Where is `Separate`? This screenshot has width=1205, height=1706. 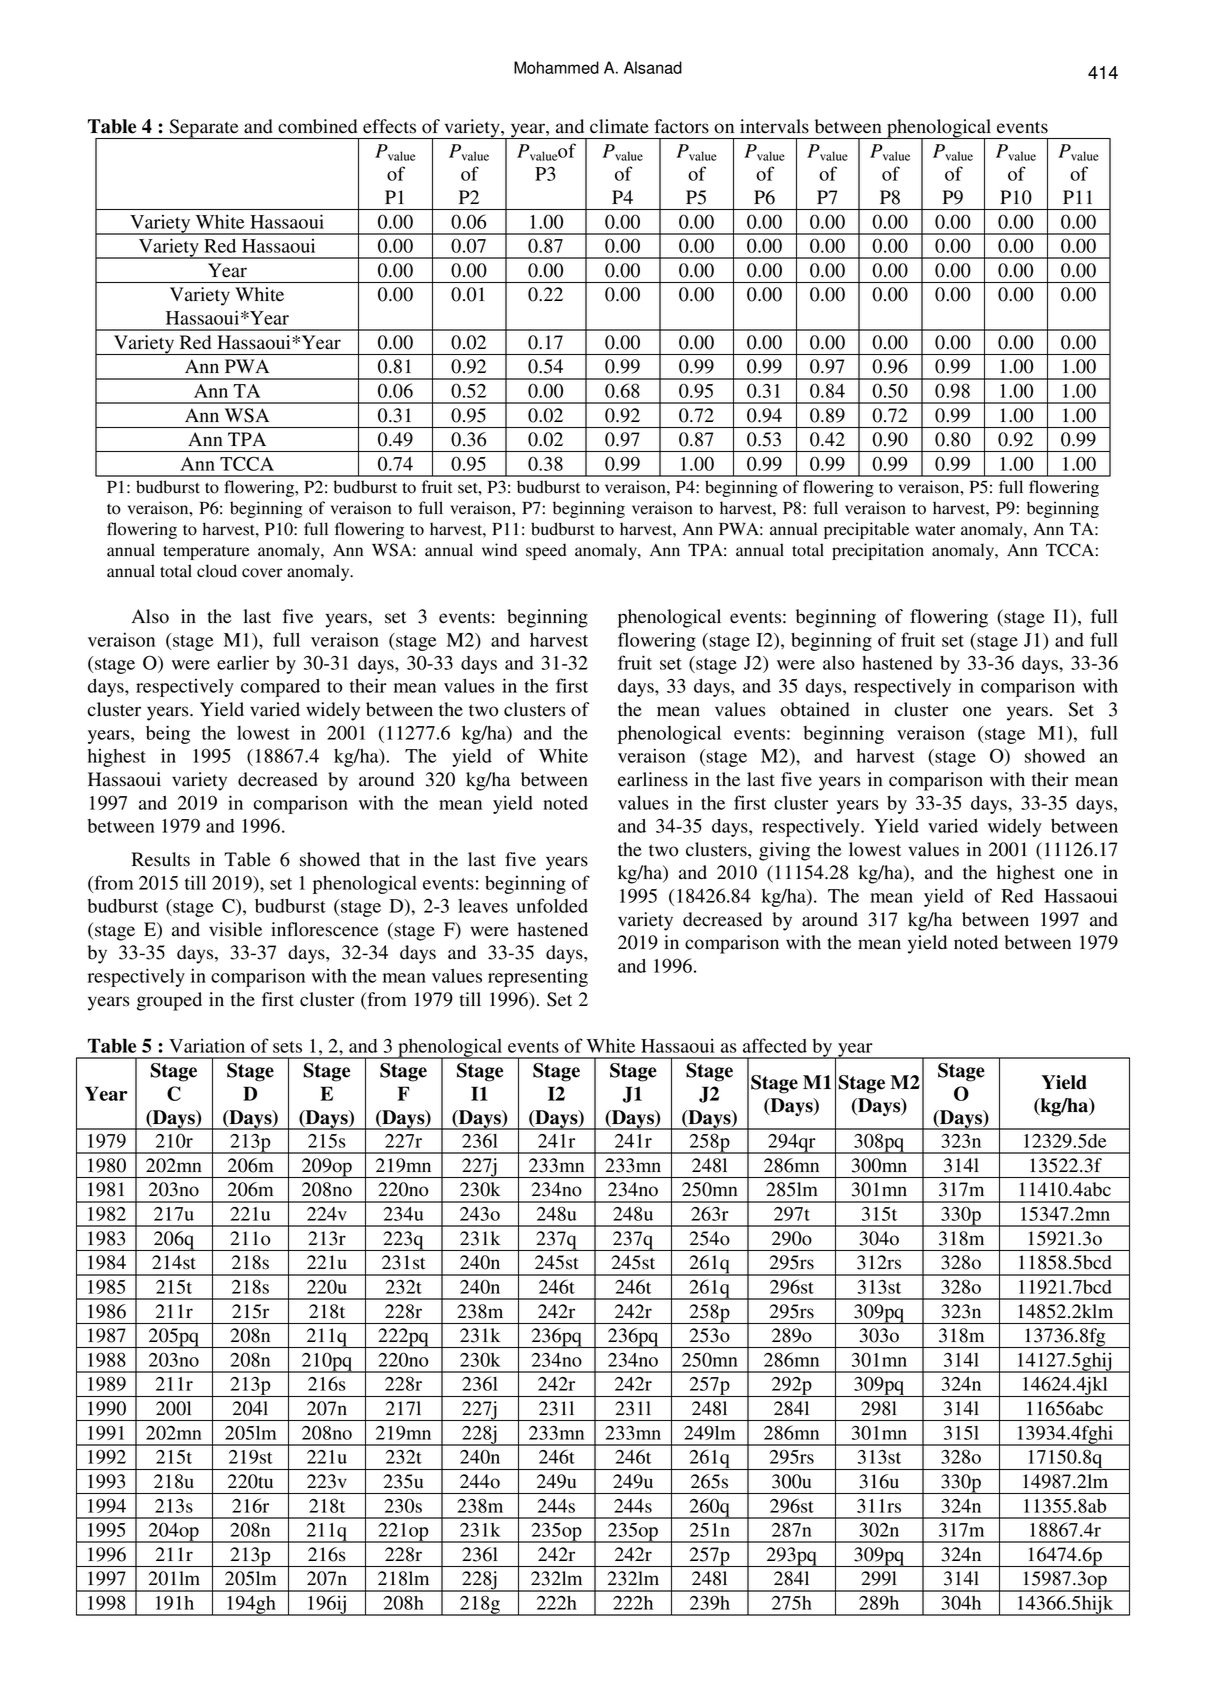 Separate is located at coordinates (204, 129).
